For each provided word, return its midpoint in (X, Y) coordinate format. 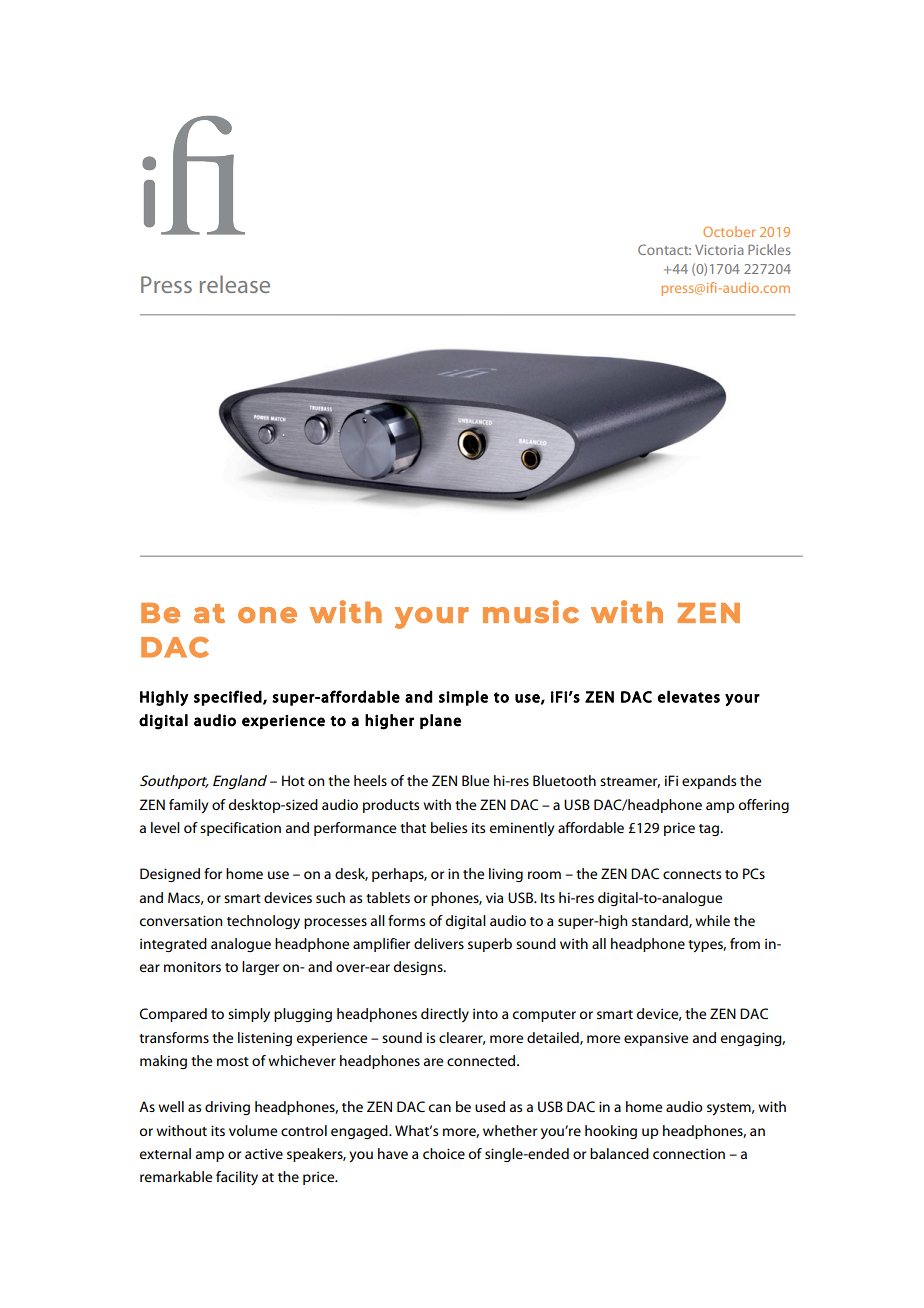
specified (228, 698)
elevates (689, 696)
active (264, 1154)
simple (463, 698)
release (235, 284)
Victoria (719, 250)
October (729, 231)
